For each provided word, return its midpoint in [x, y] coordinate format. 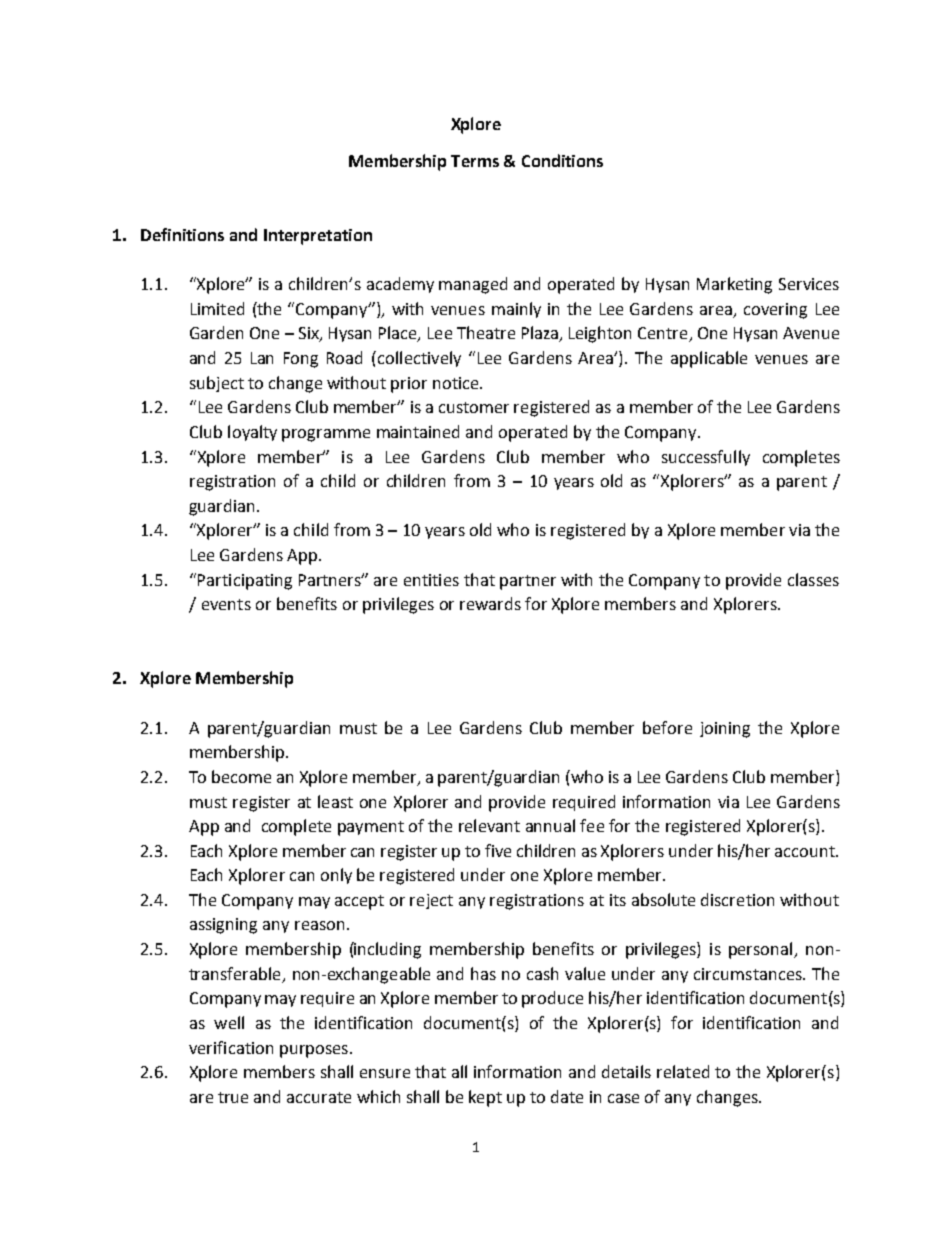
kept [485, 1098]
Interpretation [318, 237]
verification [231, 1047]
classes [813, 579]
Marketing [734, 285]
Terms [475, 161]
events [226, 604]
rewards [490, 603]
